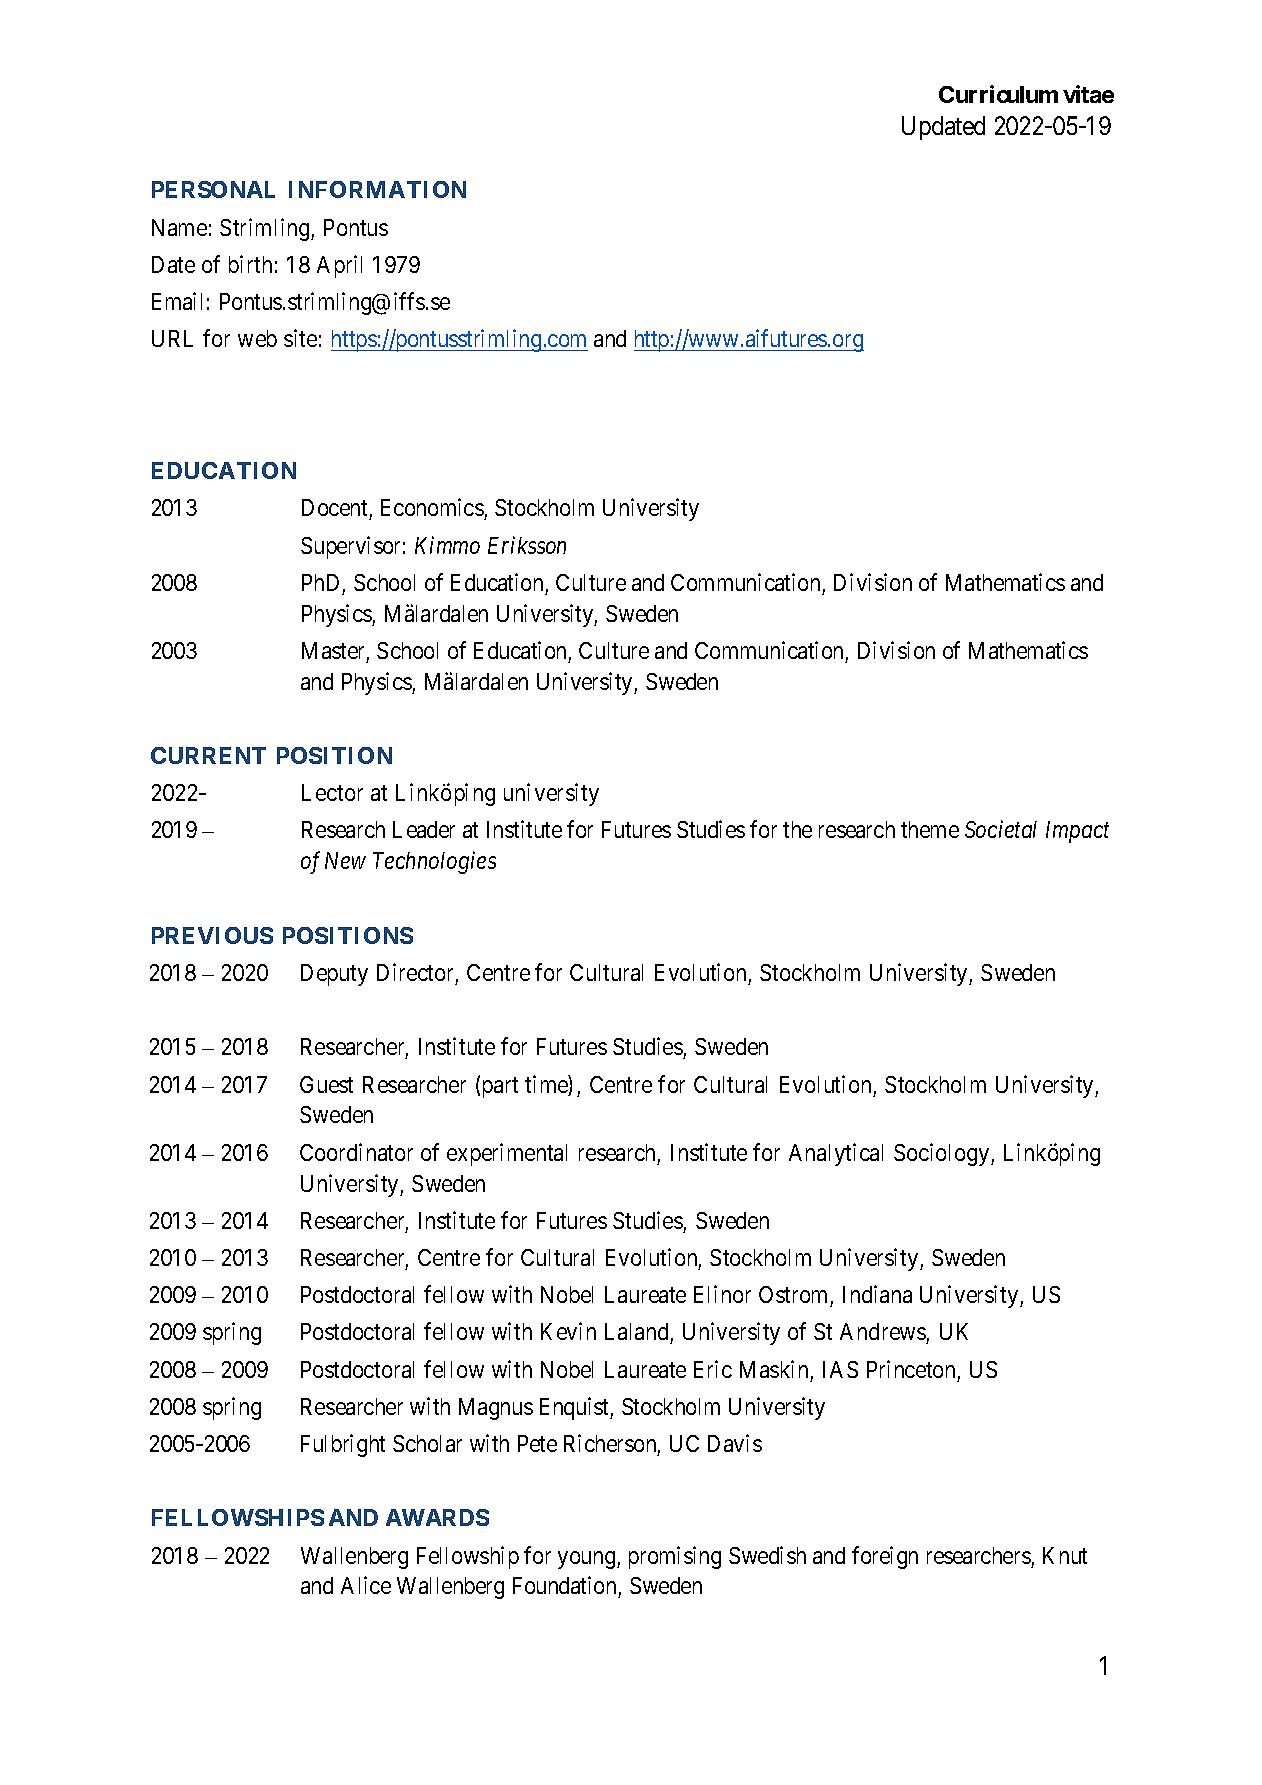  Describe the element at coordinates (434, 863) in the screenshot. I see `Technologies` at that location.
